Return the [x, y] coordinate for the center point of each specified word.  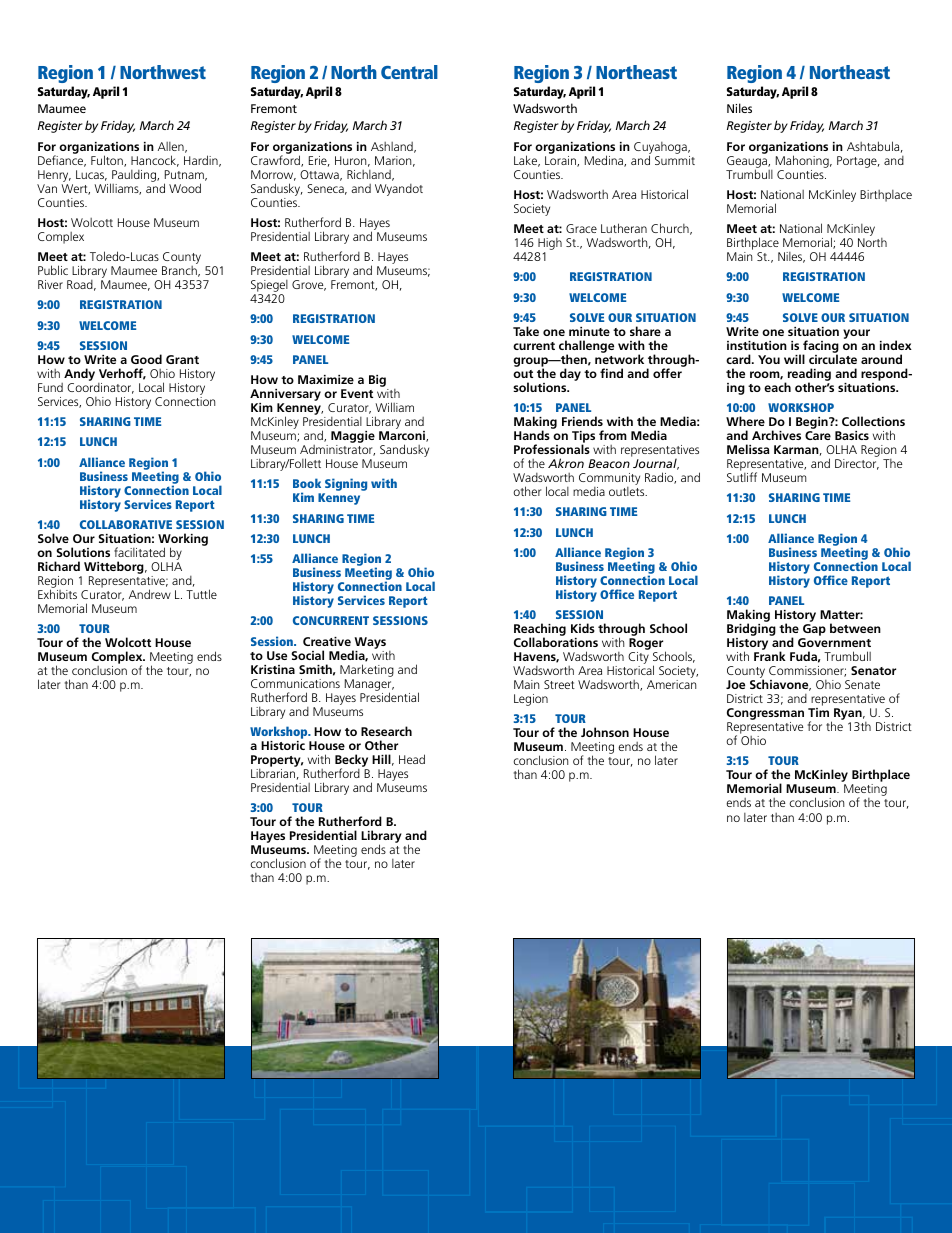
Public [53, 270]
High [549, 245]
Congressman [765, 715]
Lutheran [624, 228]
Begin [813, 424]
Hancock [155, 161]
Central [409, 72]
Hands [532, 435]
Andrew [150, 594]
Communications [295, 683]
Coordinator [100, 388]
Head [412, 759]
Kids [583, 628]
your [856, 334]
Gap [813, 631]
